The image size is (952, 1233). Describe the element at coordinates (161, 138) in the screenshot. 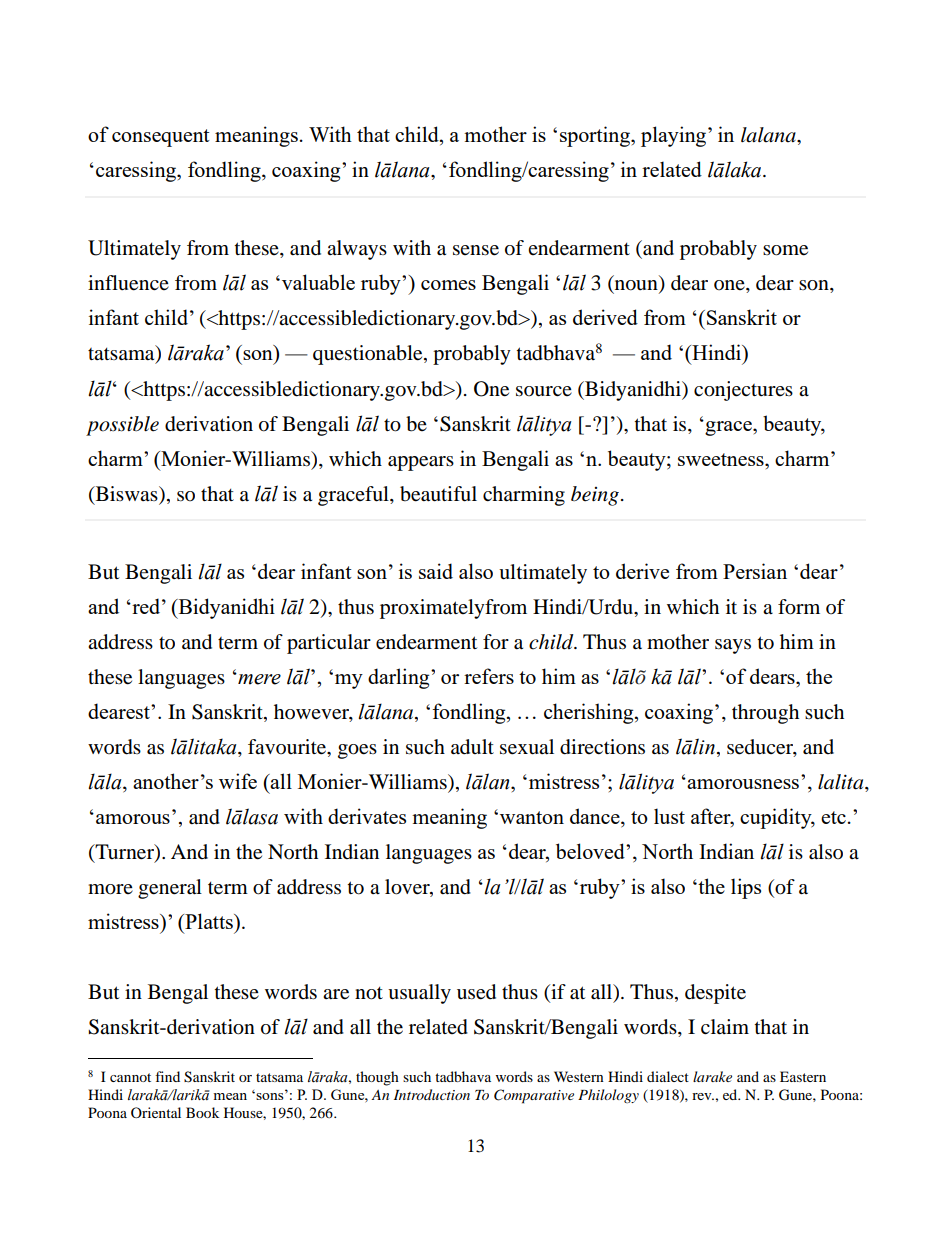

I see `consequent` at that location.
